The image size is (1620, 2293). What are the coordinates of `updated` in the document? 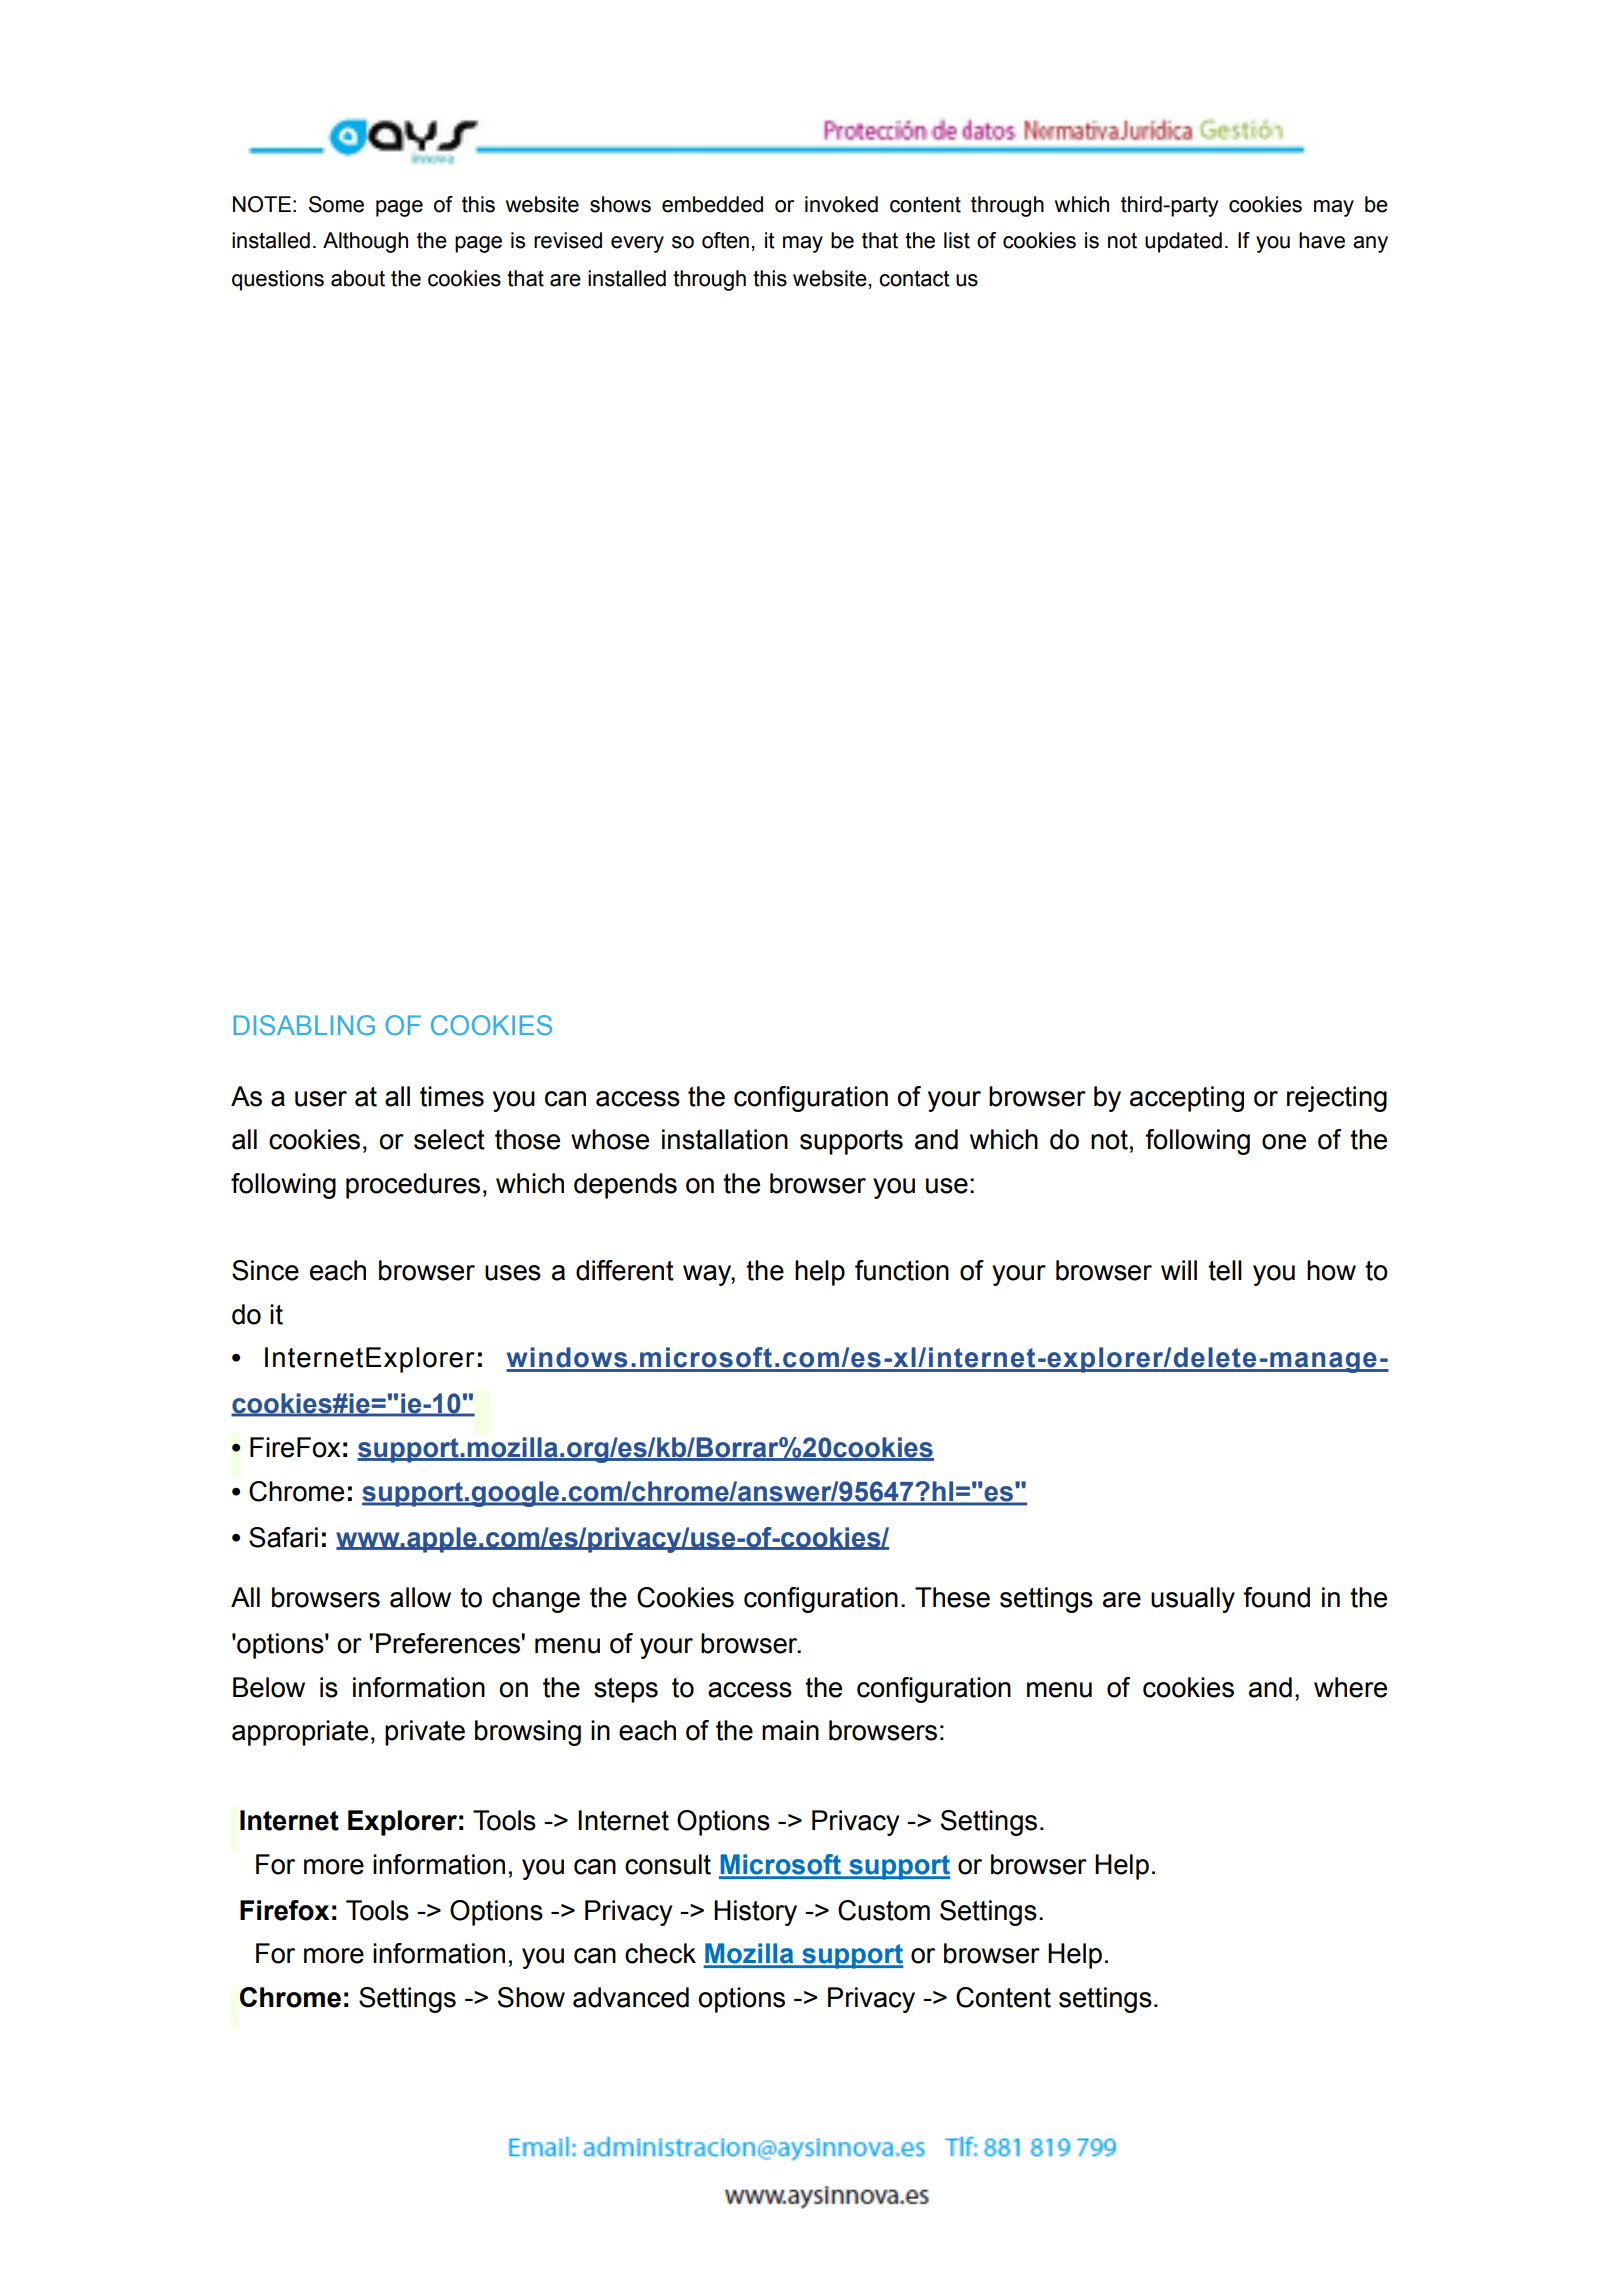 It's located at (1183, 242).
